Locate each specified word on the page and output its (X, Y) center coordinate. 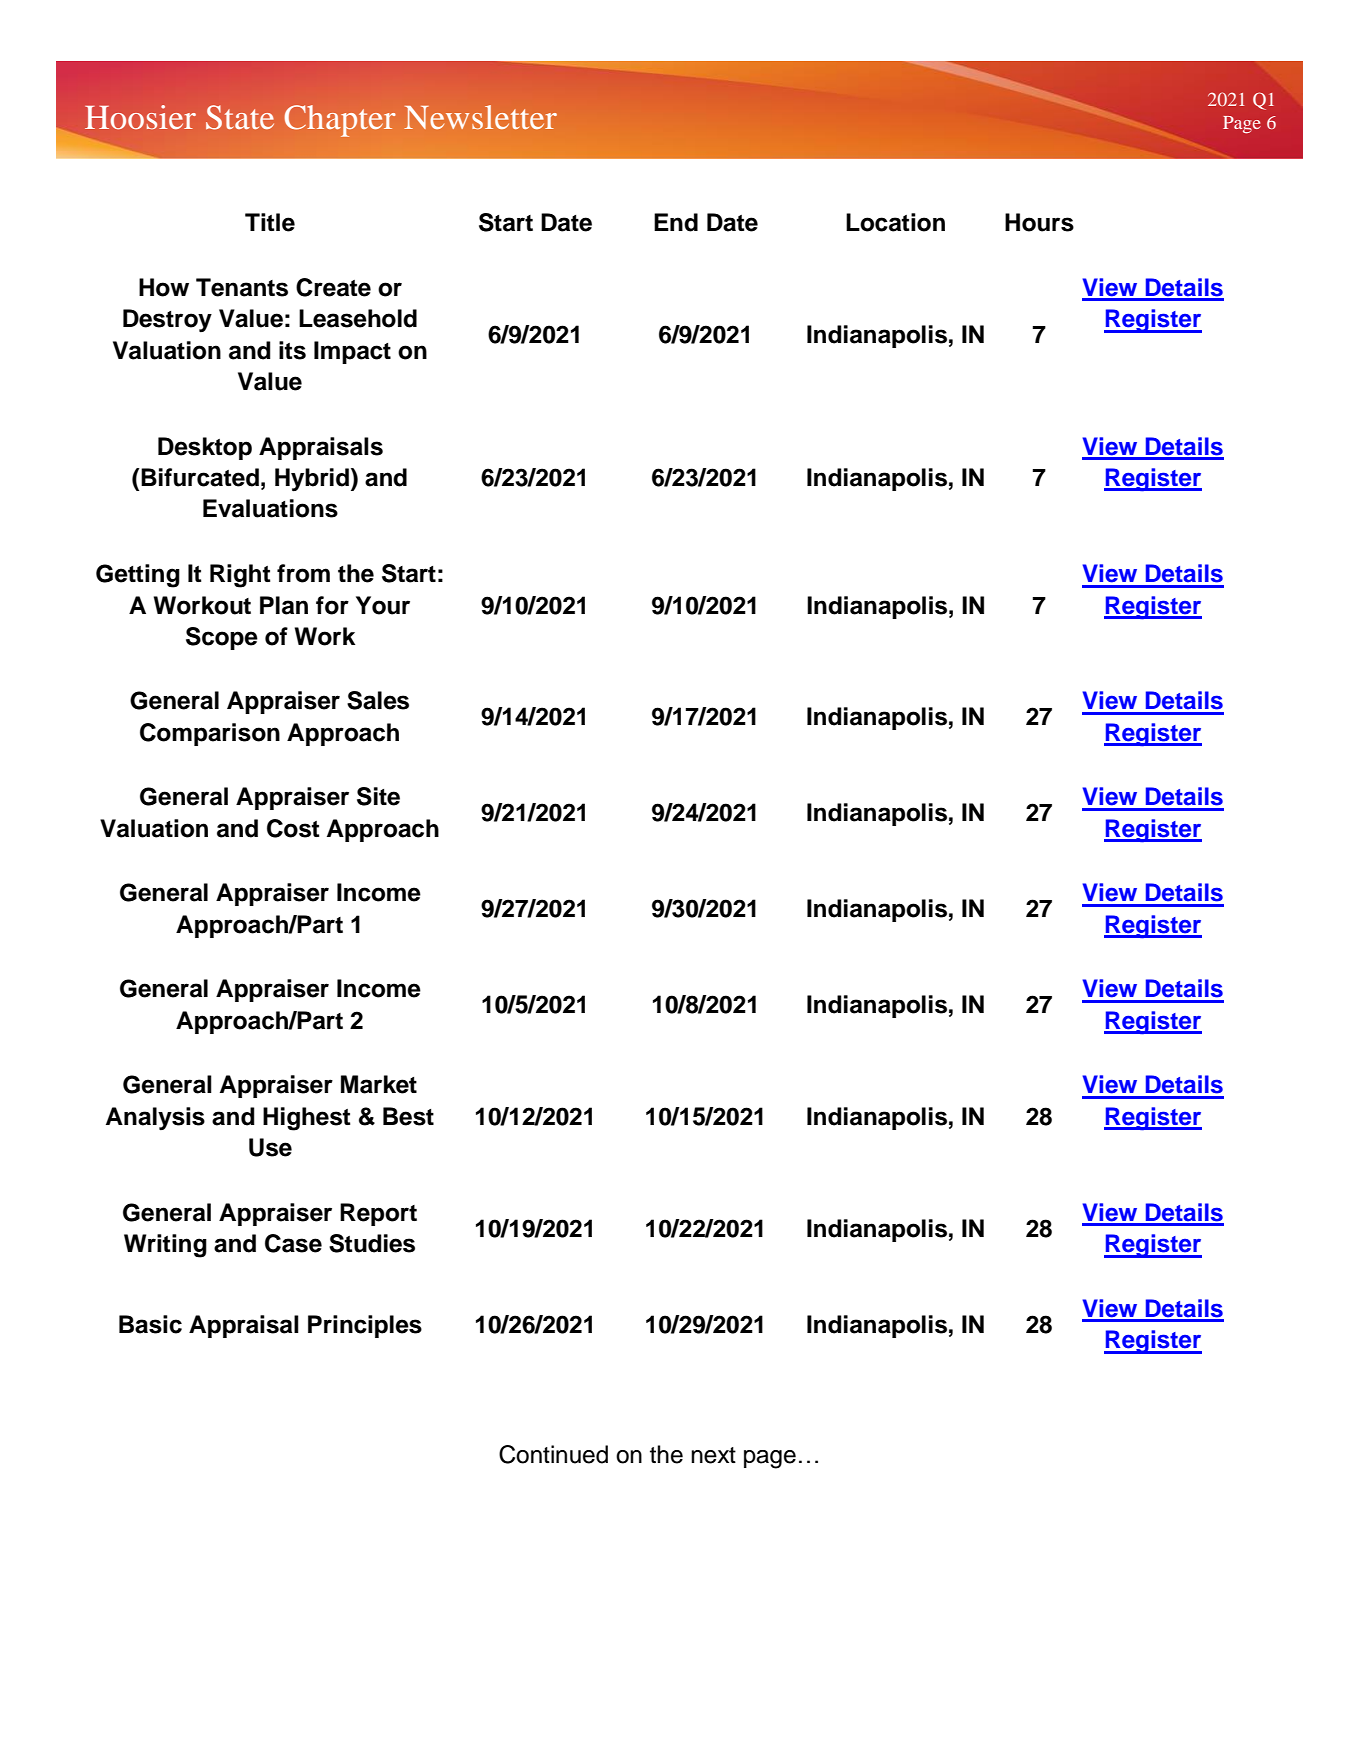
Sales (378, 700)
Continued (553, 1454)
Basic (150, 1324)
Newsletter (480, 117)
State (240, 117)
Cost (293, 828)
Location (895, 222)
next (713, 1455)
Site (378, 796)
